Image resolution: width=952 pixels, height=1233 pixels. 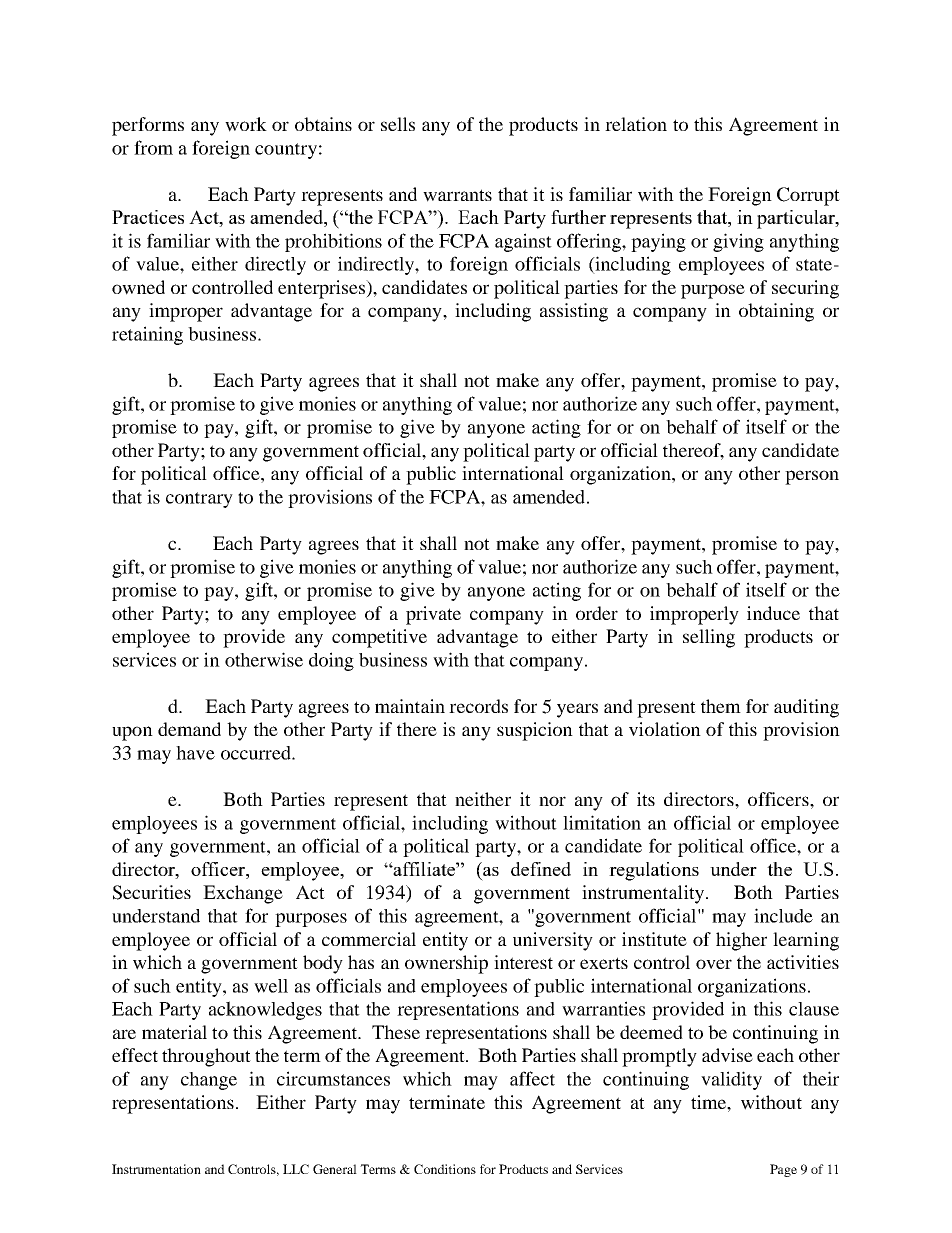 What do you see at coordinates (541, 869) in the document?
I see `defined` at bounding box center [541, 869].
